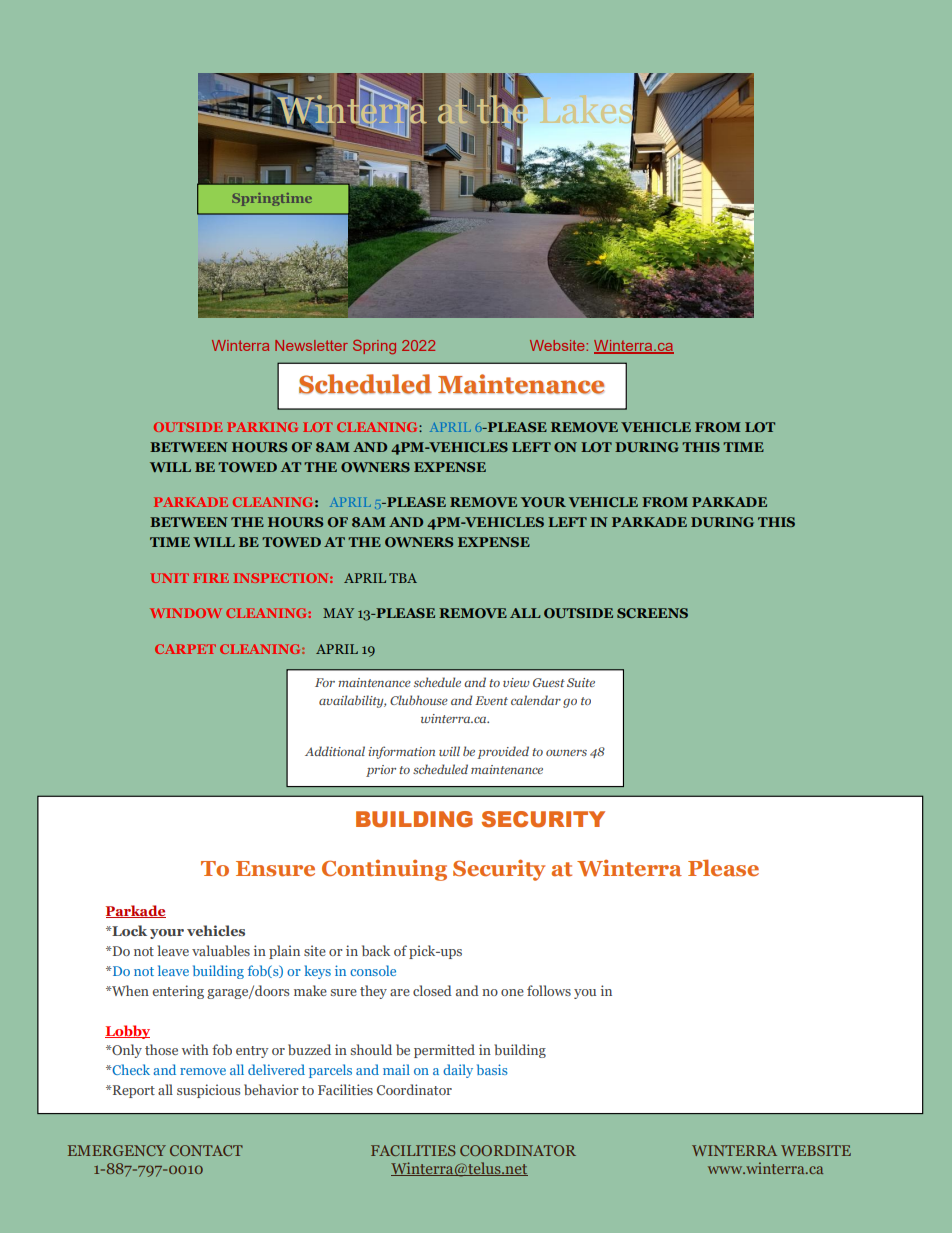 This document has width=952, height=1233. What do you see at coordinates (178, 992) in the document?
I see `entering` at bounding box center [178, 992].
